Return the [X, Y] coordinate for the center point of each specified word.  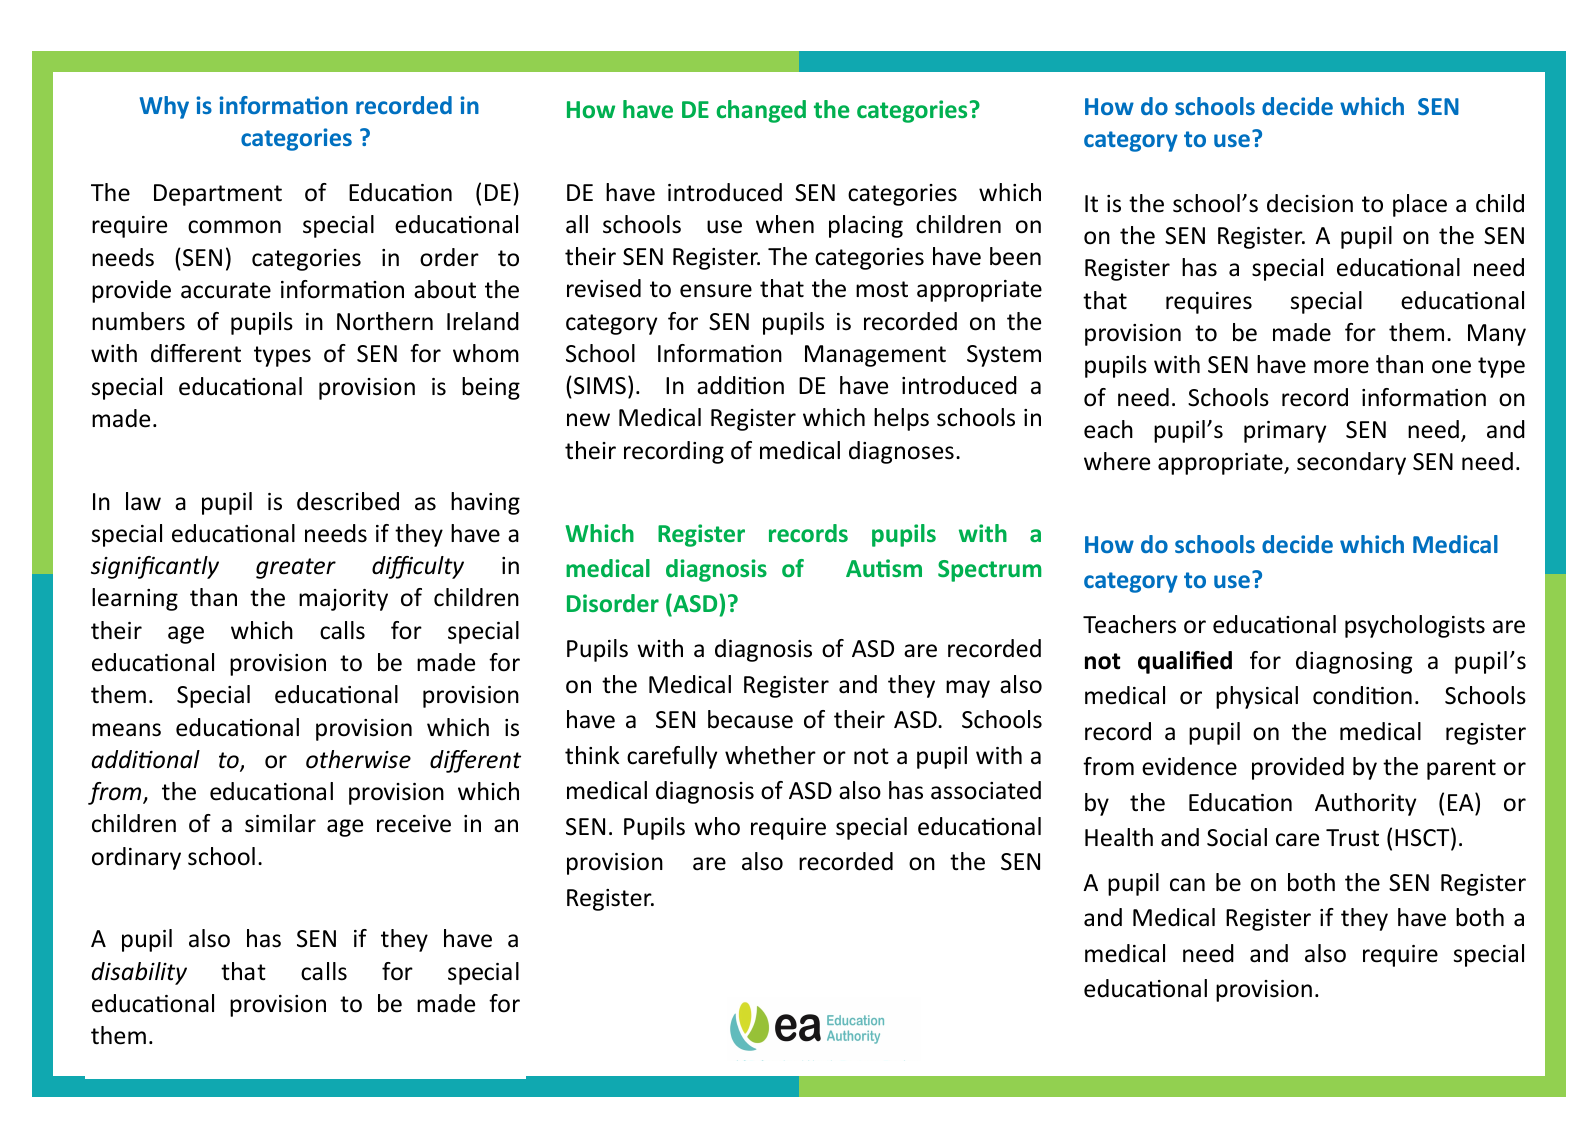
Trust [1352, 838]
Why [164, 107]
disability [139, 973]
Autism [884, 568]
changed [761, 111]
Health [1119, 837]
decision [1310, 203]
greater [296, 568]
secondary [1351, 463]
